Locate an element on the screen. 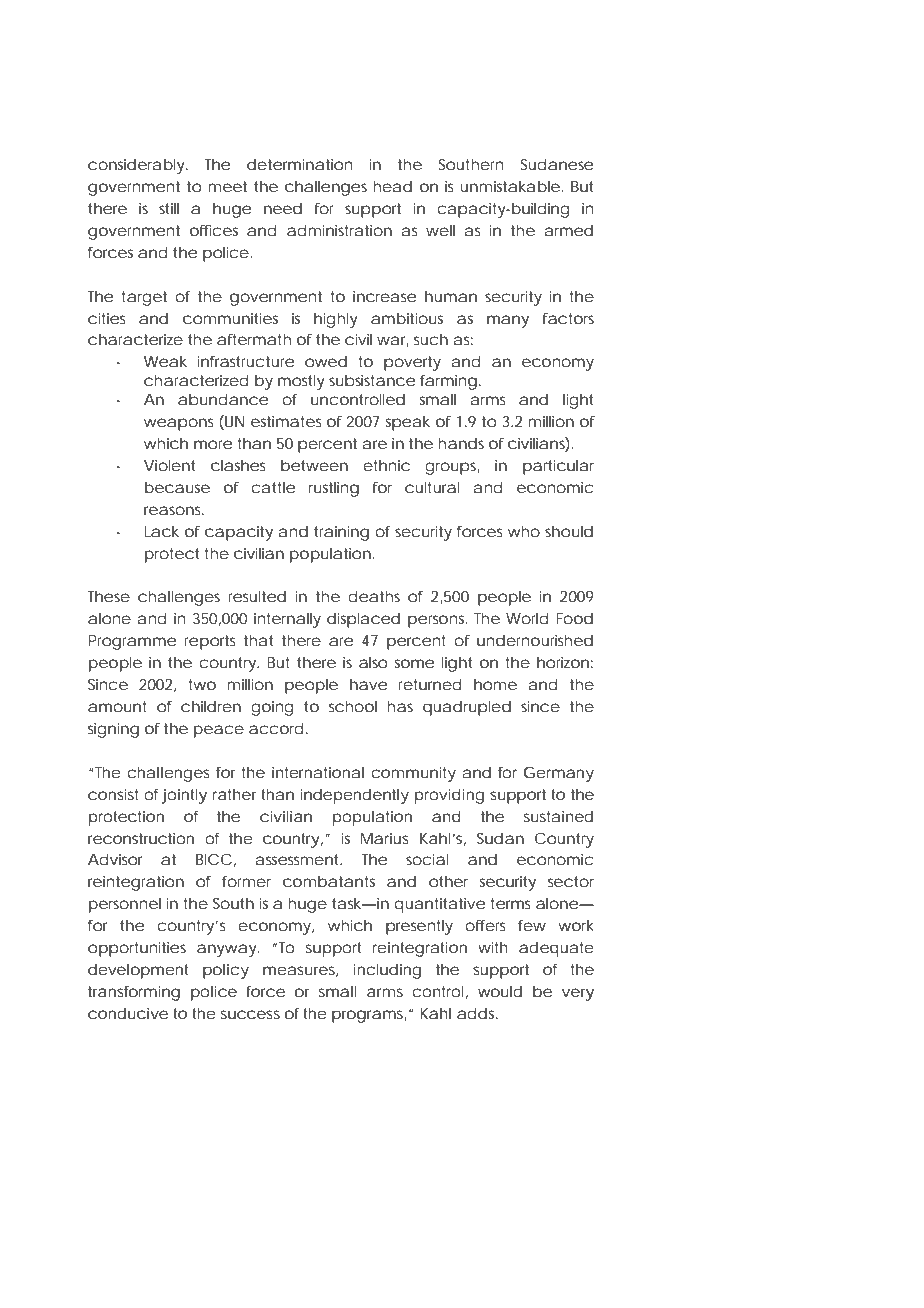 This screenshot has height=1308, width=924. including is located at coordinates (387, 971).
